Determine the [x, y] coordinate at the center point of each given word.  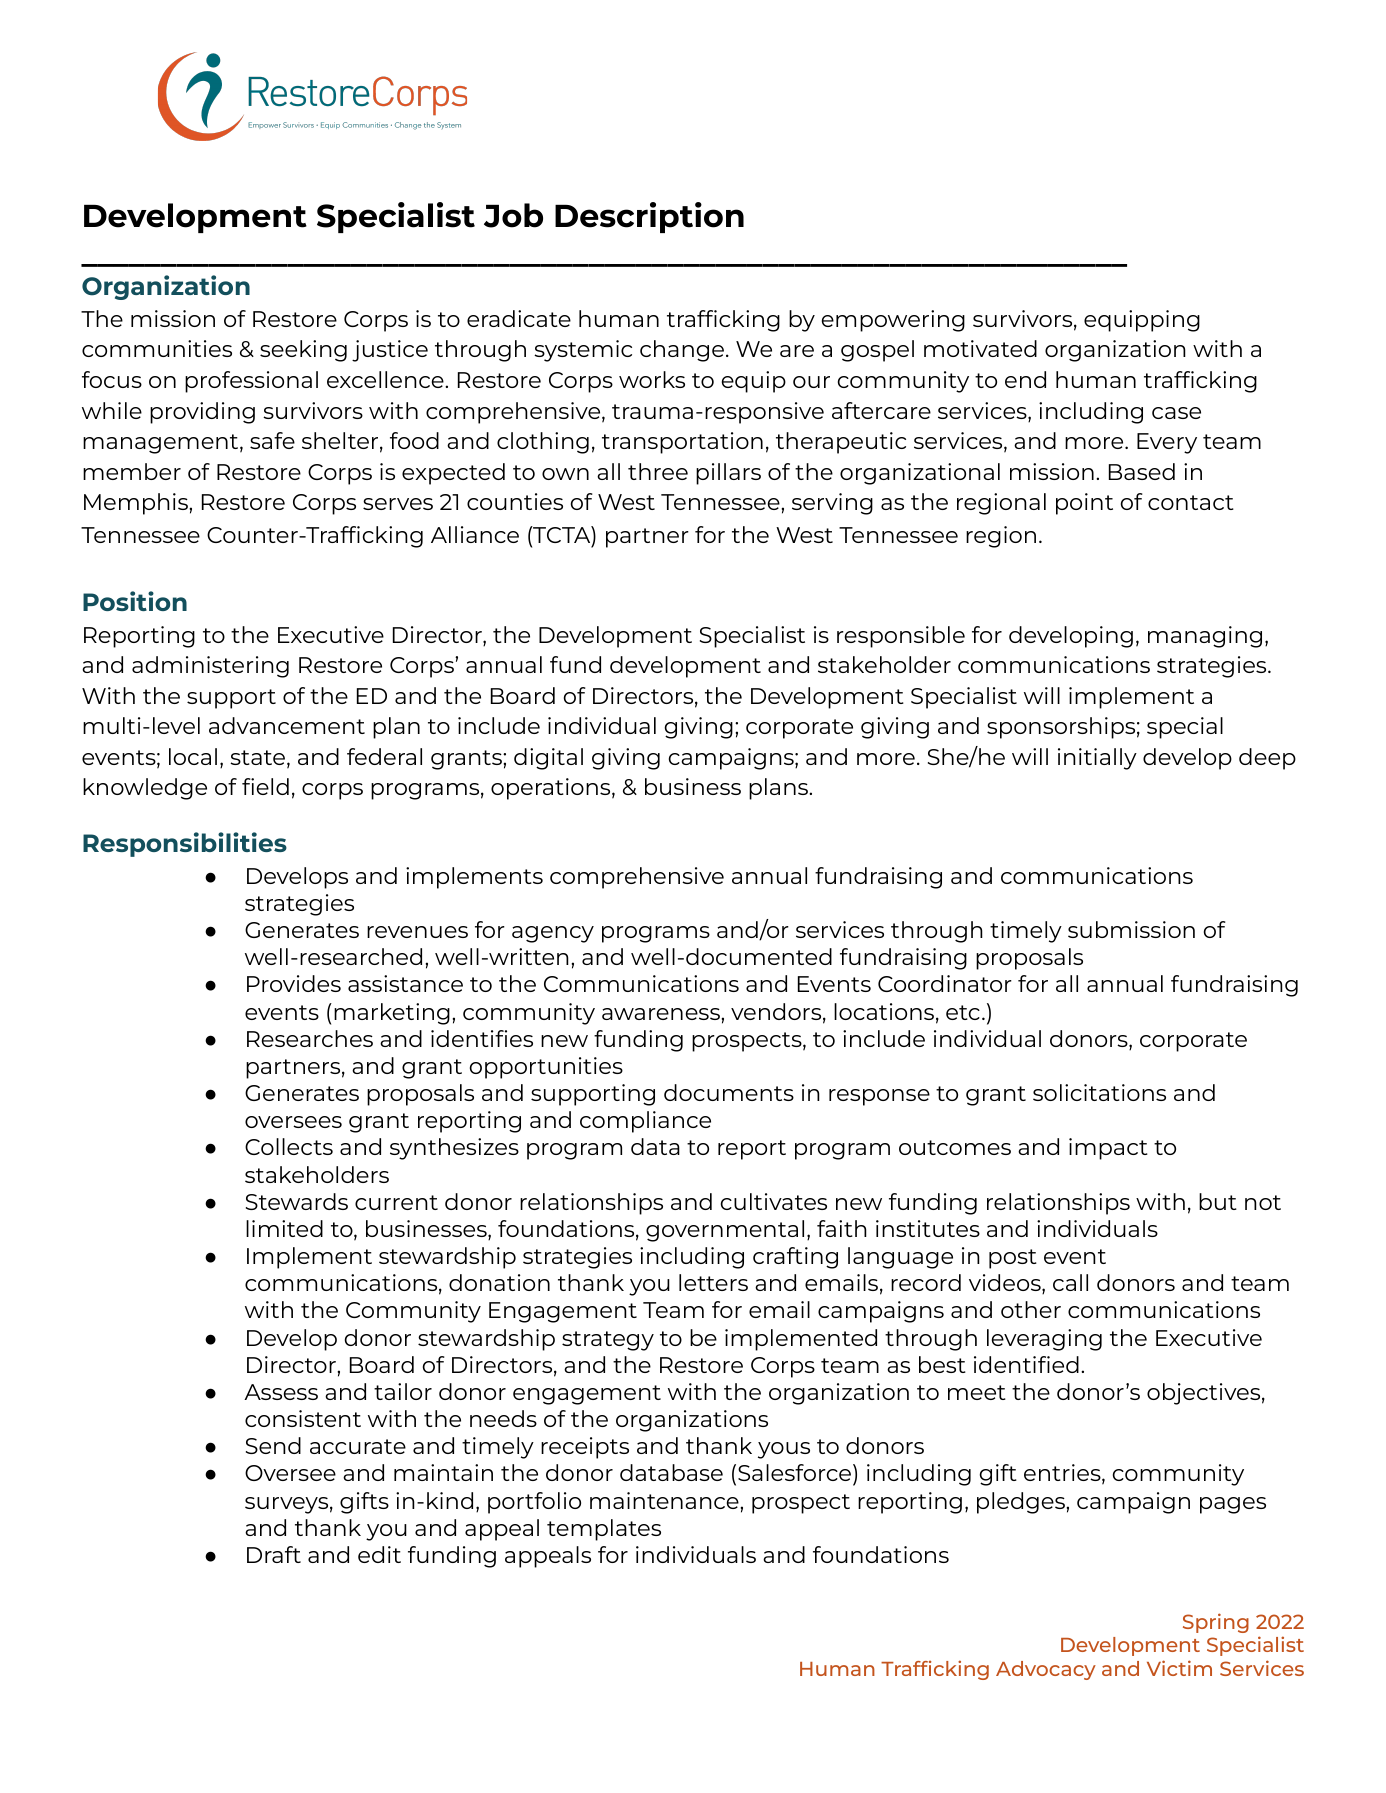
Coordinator [945, 983]
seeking [303, 351]
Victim [1179, 1668]
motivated [980, 348]
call [1070, 1282]
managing [1205, 637]
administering [210, 667]
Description [649, 217]
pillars [728, 474]
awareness [662, 1014]
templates [604, 1530]
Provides [294, 983]
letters [713, 1282]
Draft [274, 1554]
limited [284, 1228]
